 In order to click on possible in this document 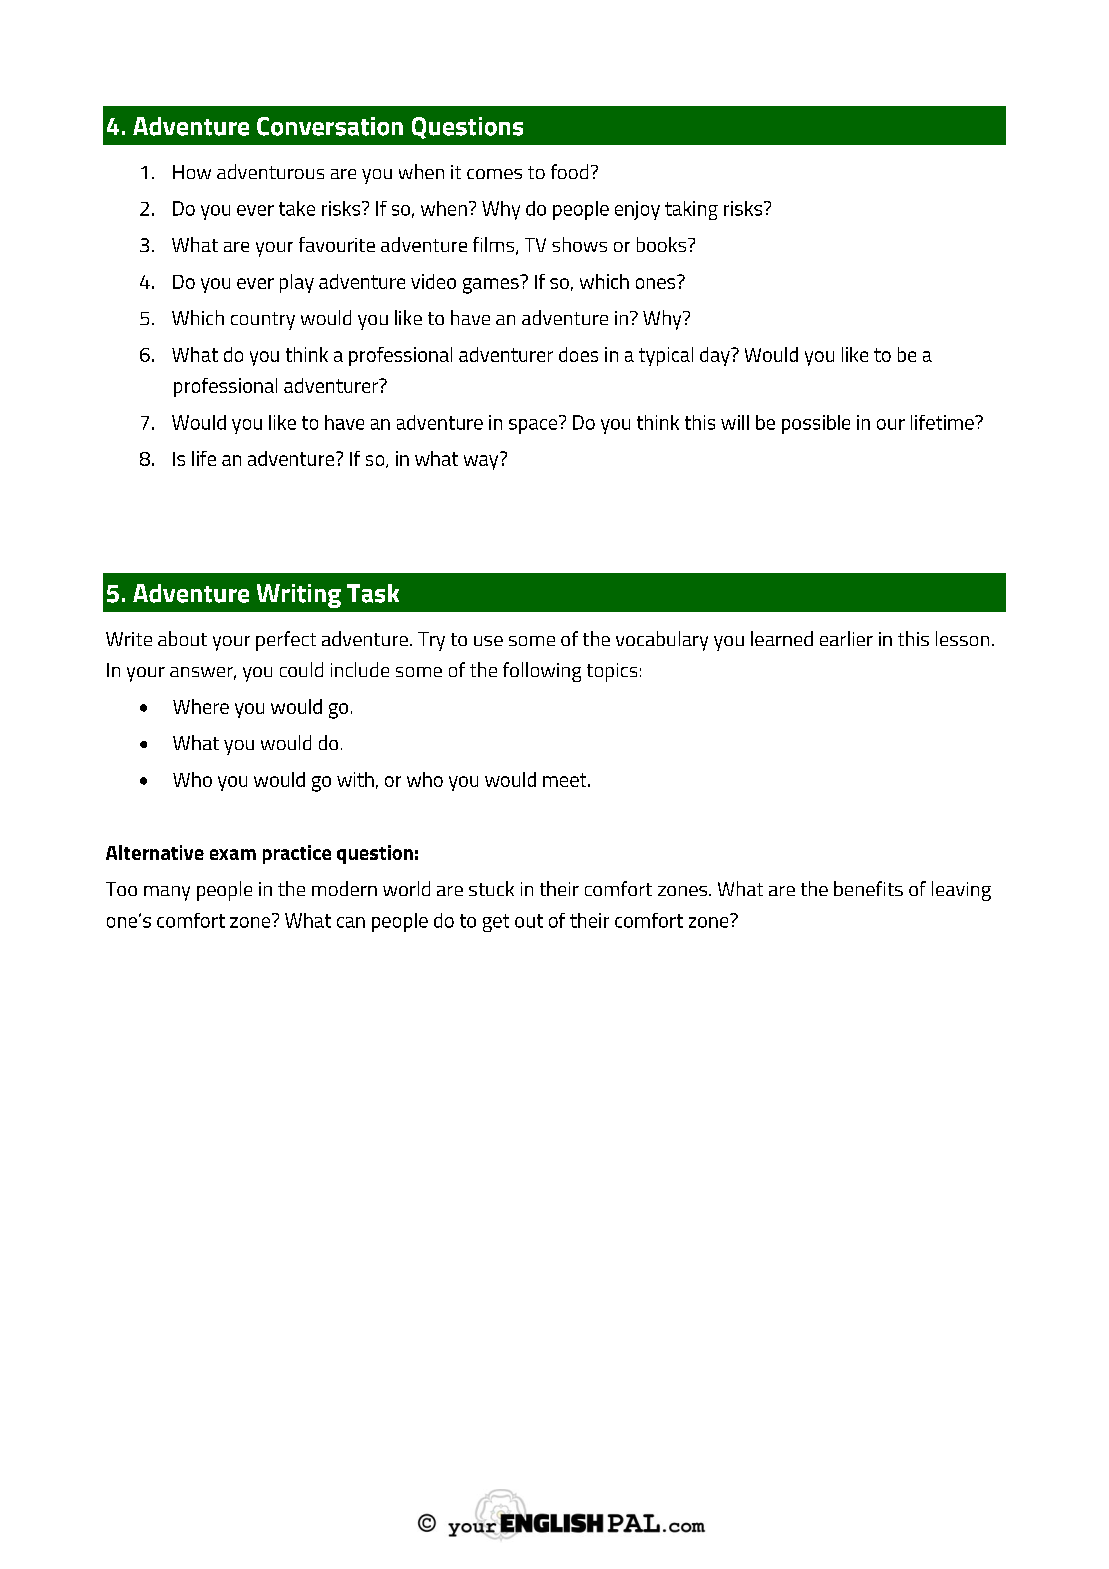, I will do `click(816, 424)`.
